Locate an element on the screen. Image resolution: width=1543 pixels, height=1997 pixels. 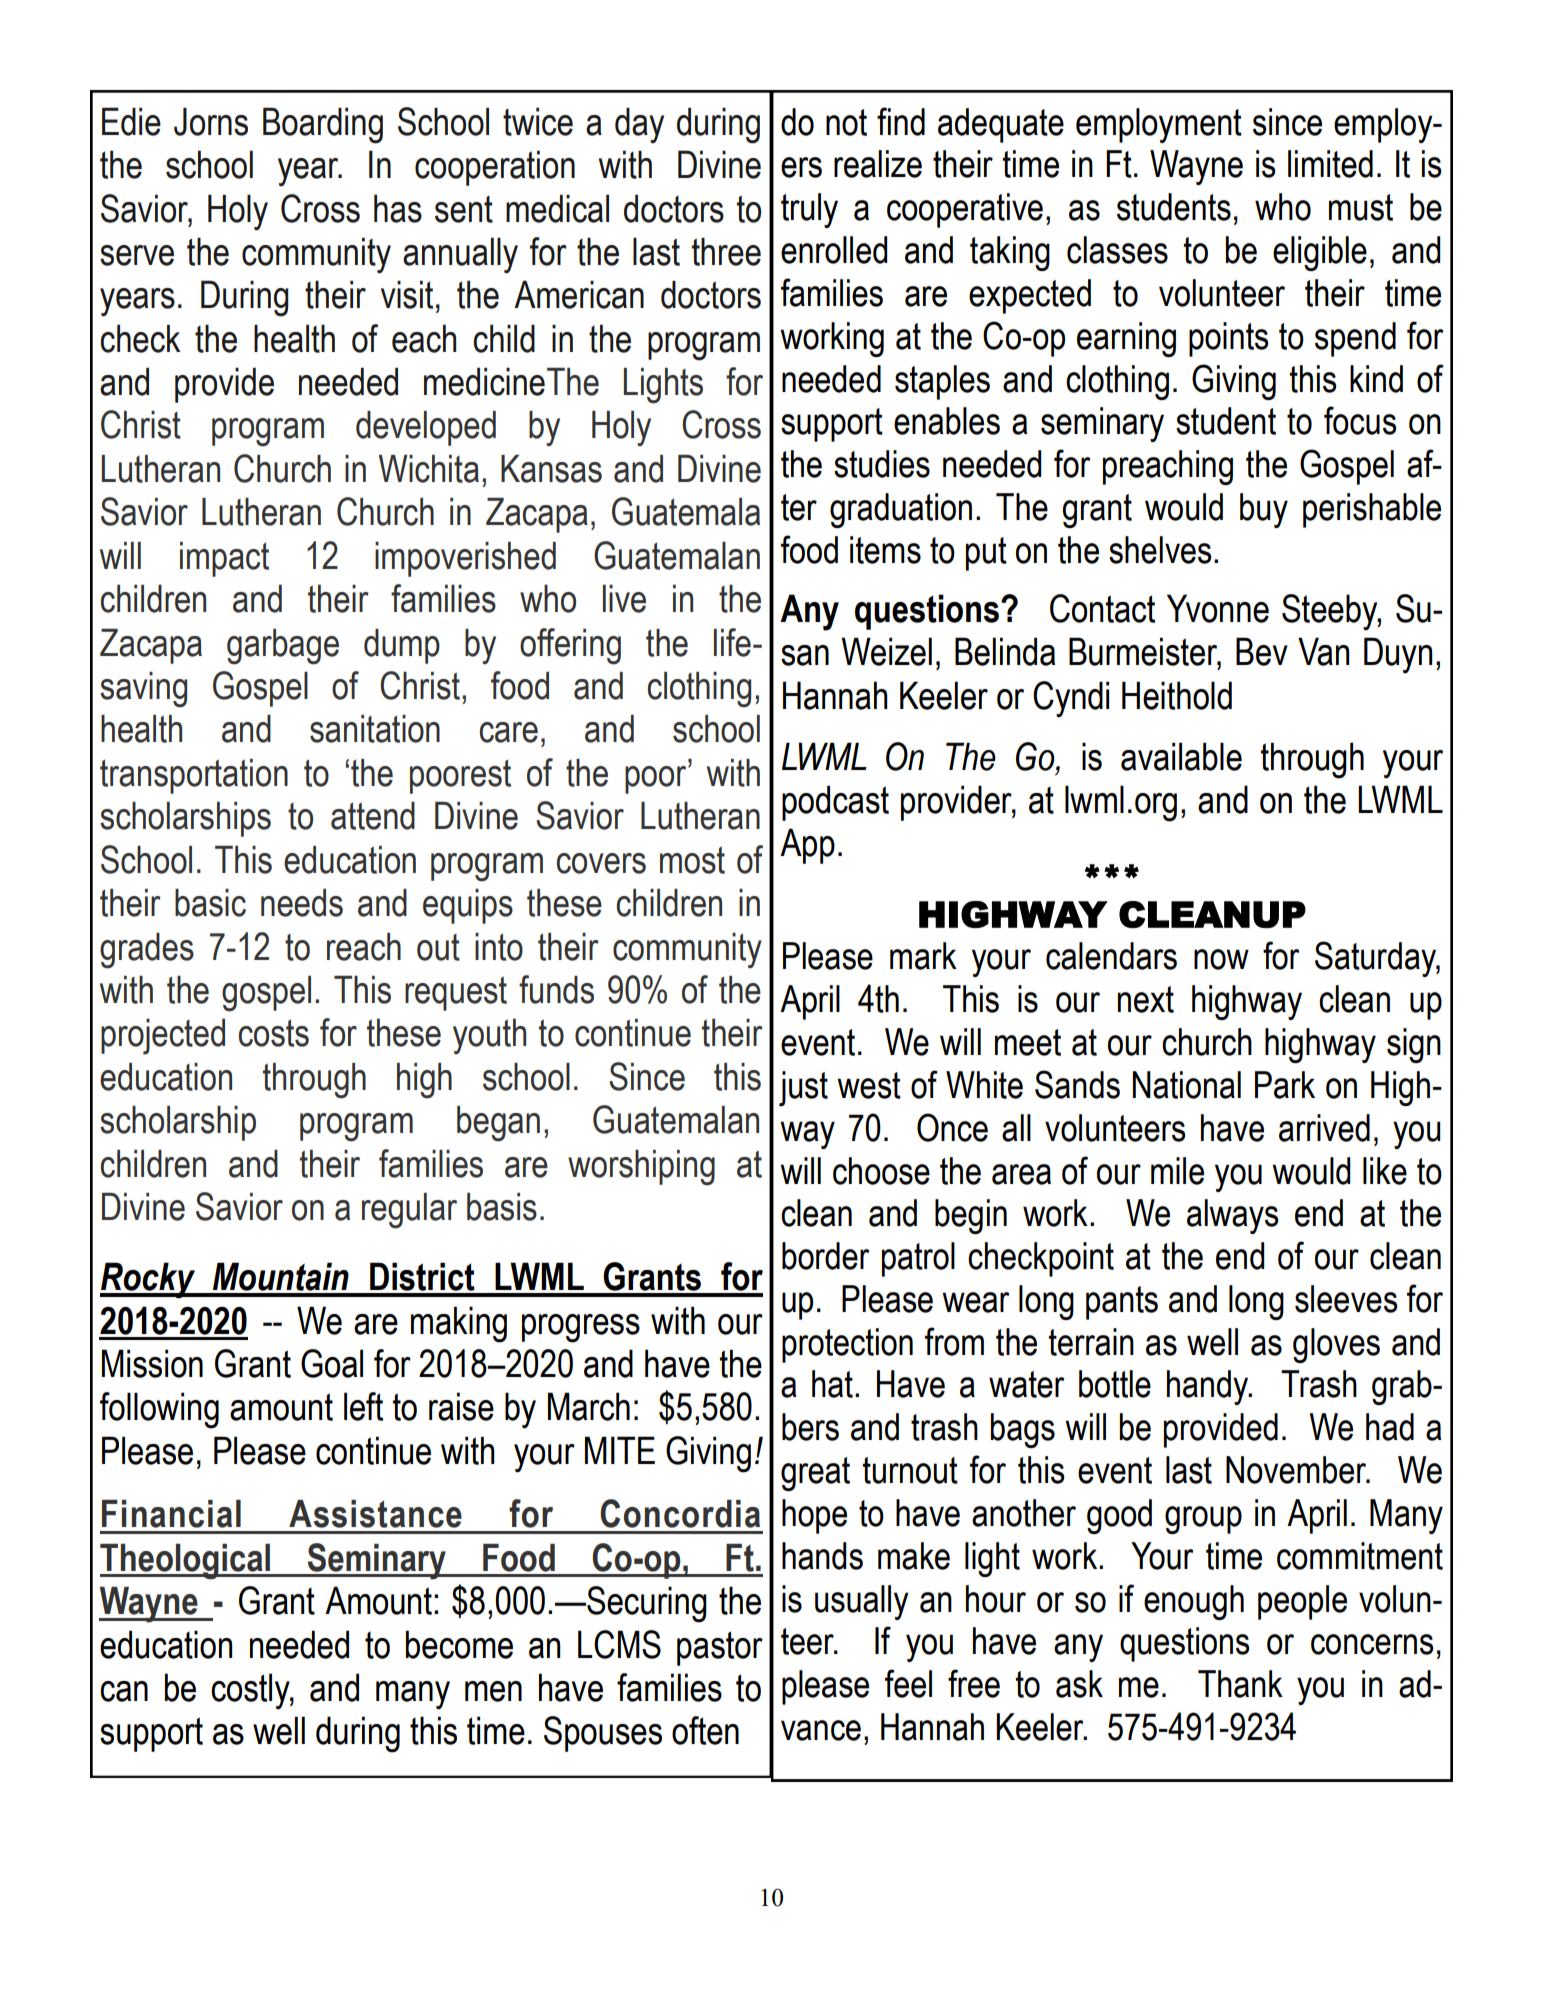
must is located at coordinates (1361, 207).
